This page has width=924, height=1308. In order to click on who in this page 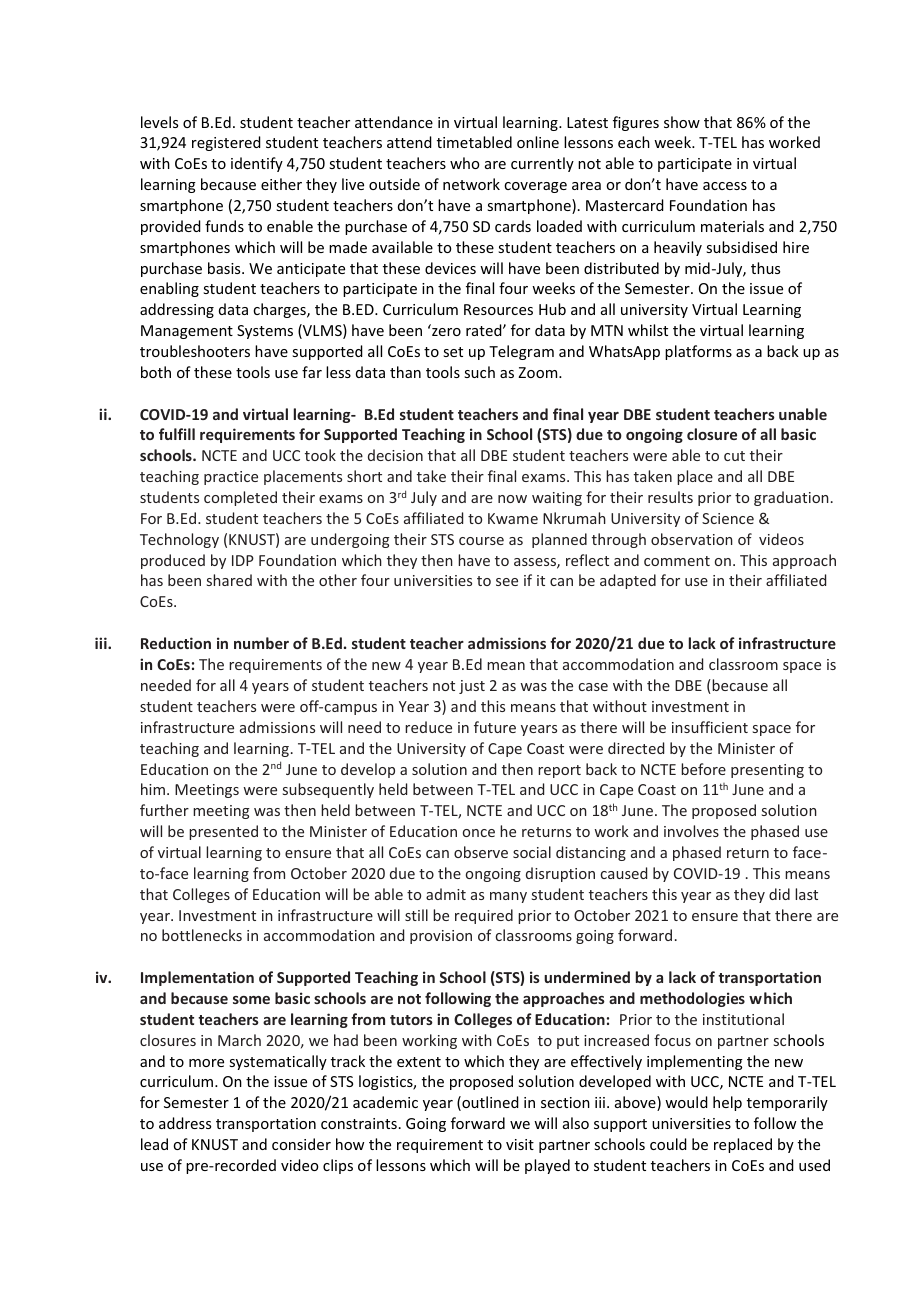, I will do `click(464, 163)`.
